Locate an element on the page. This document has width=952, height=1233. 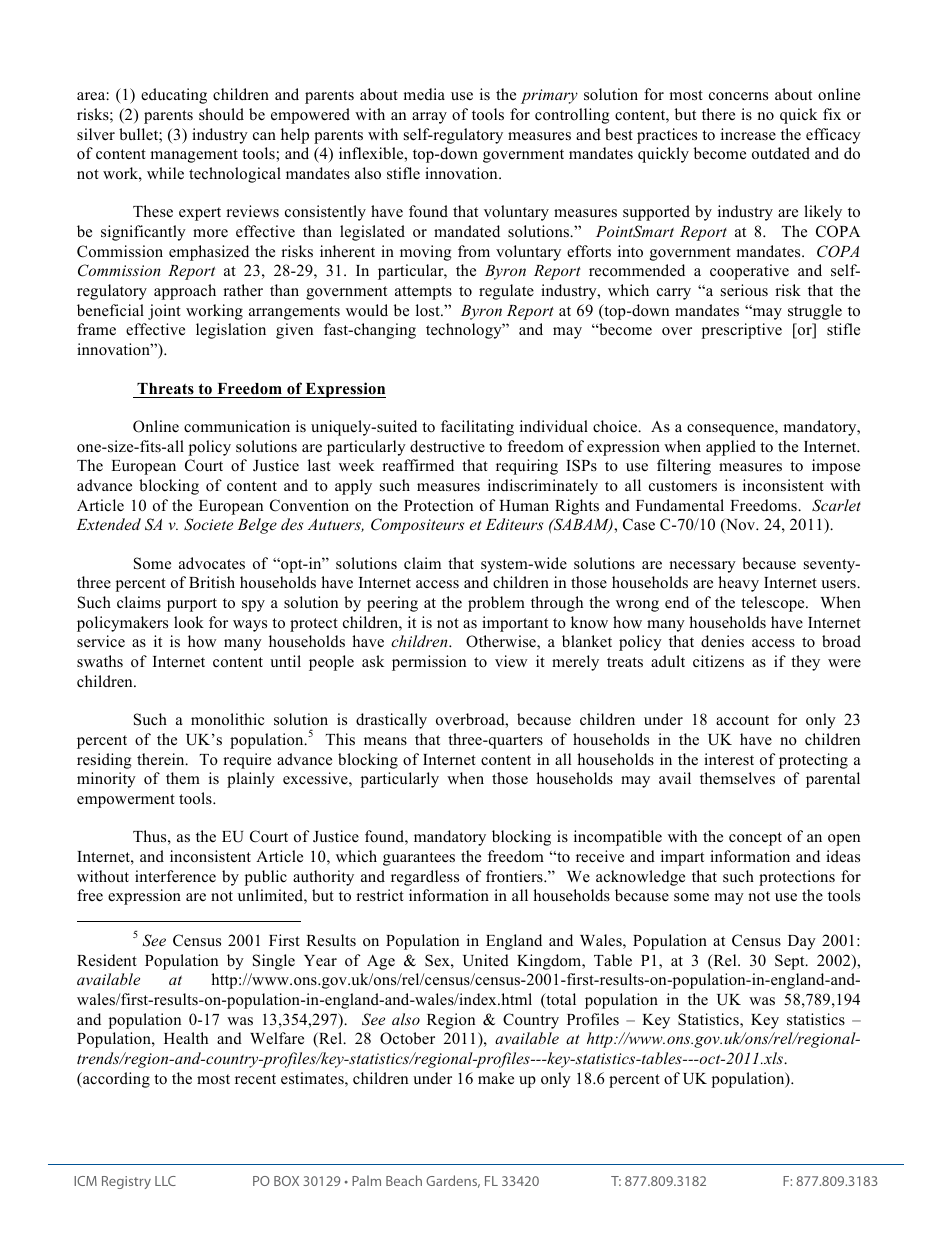
array is located at coordinates (429, 118).
